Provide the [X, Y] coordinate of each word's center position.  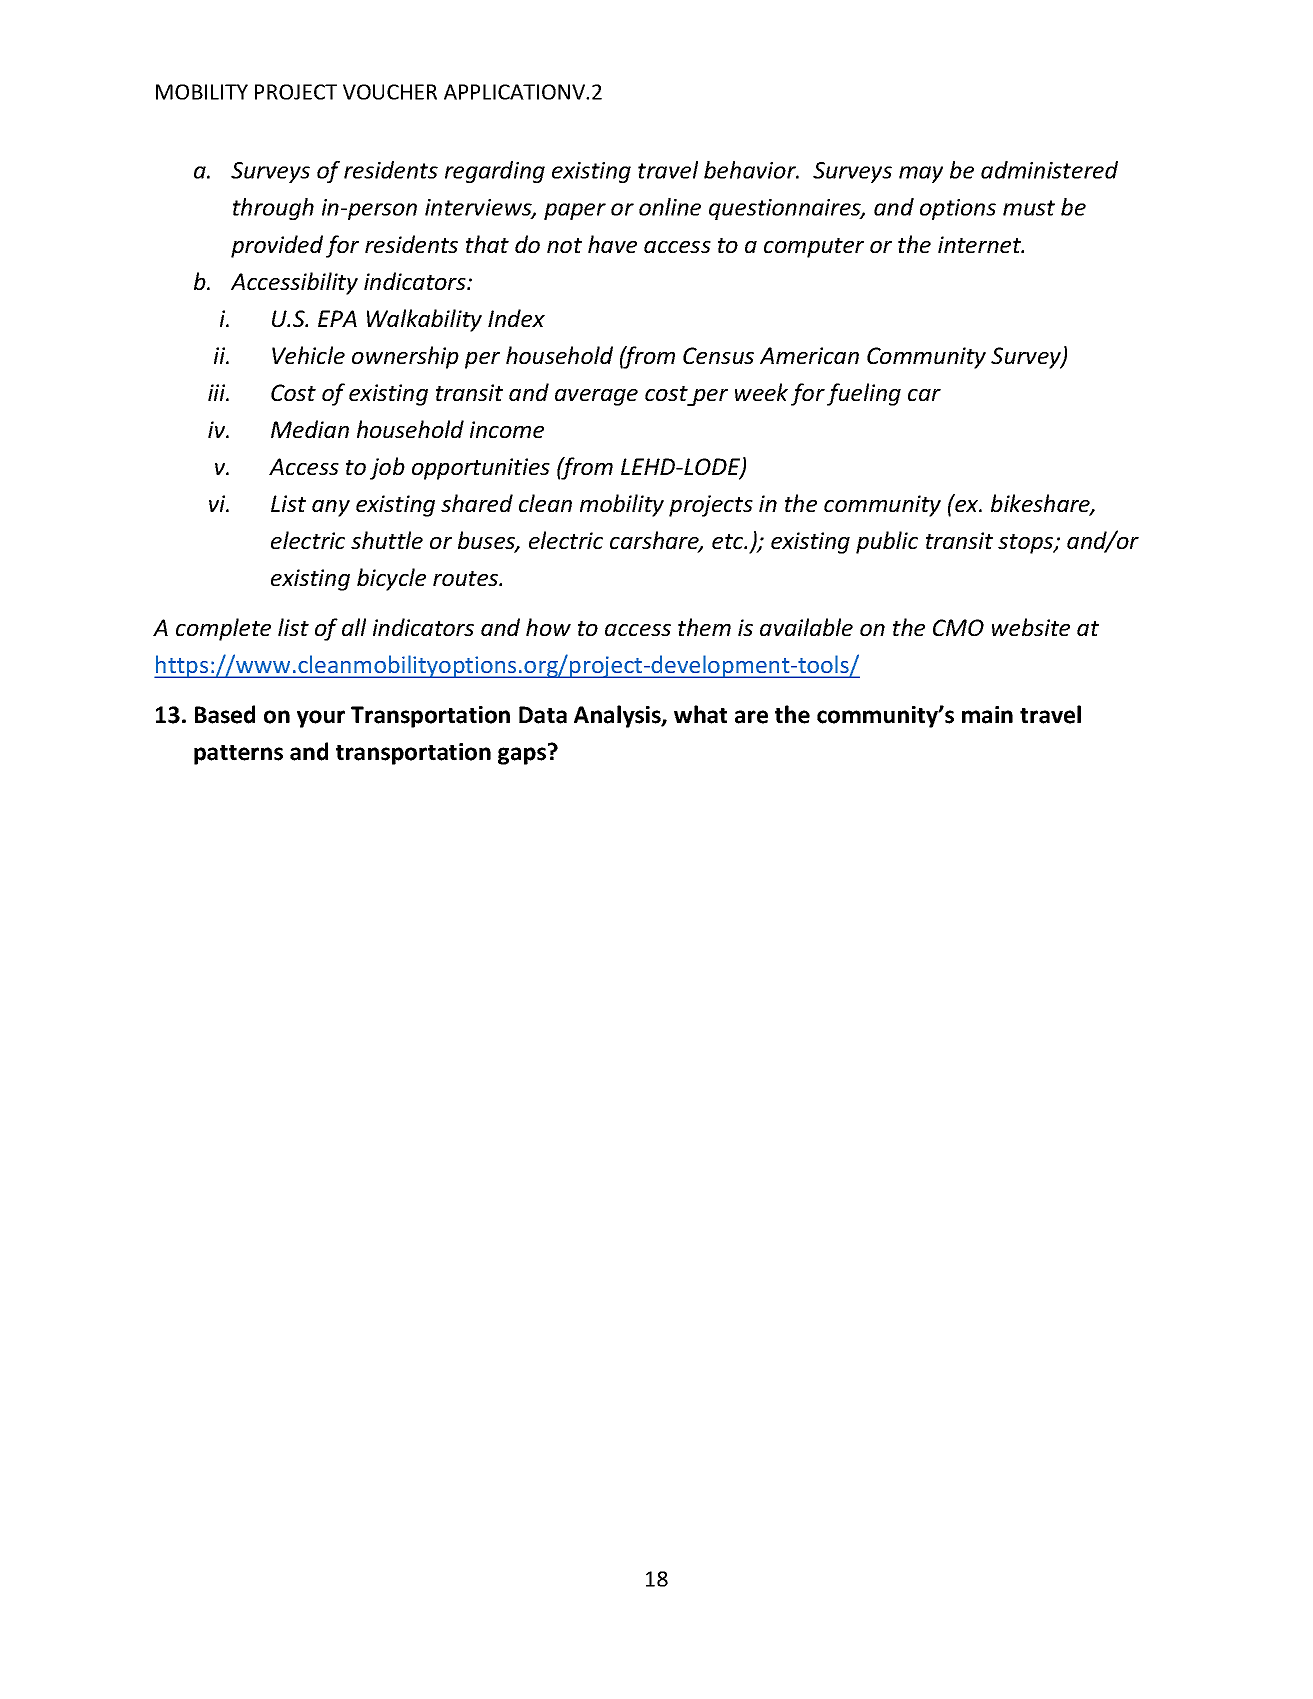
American [809, 355]
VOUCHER [390, 92]
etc [729, 541]
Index [516, 318]
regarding [495, 172]
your [321, 719]
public [887, 542]
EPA [337, 318]
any [331, 508]
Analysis [618, 716]
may [921, 174]
